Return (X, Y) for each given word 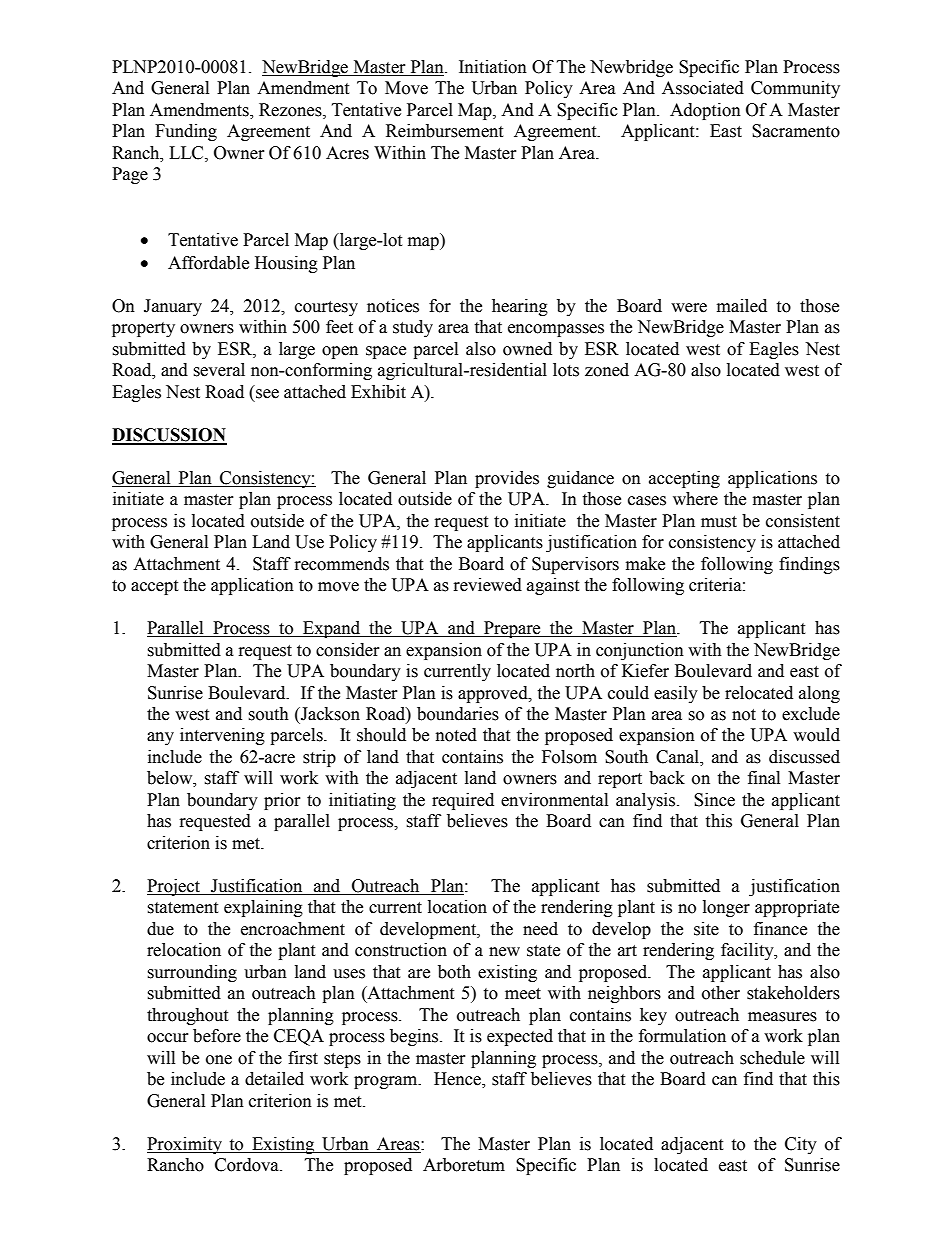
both (454, 972)
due (160, 929)
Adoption (705, 111)
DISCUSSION (169, 436)
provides (507, 479)
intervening (222, 736)
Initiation (493, 67)
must (719, 522)
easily (676, 694)
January (173, 307)
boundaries (458, 714)
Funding (186, 132)
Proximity (185, 1145)
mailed (742, 306)
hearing (520, 307)
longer (726, 908)
